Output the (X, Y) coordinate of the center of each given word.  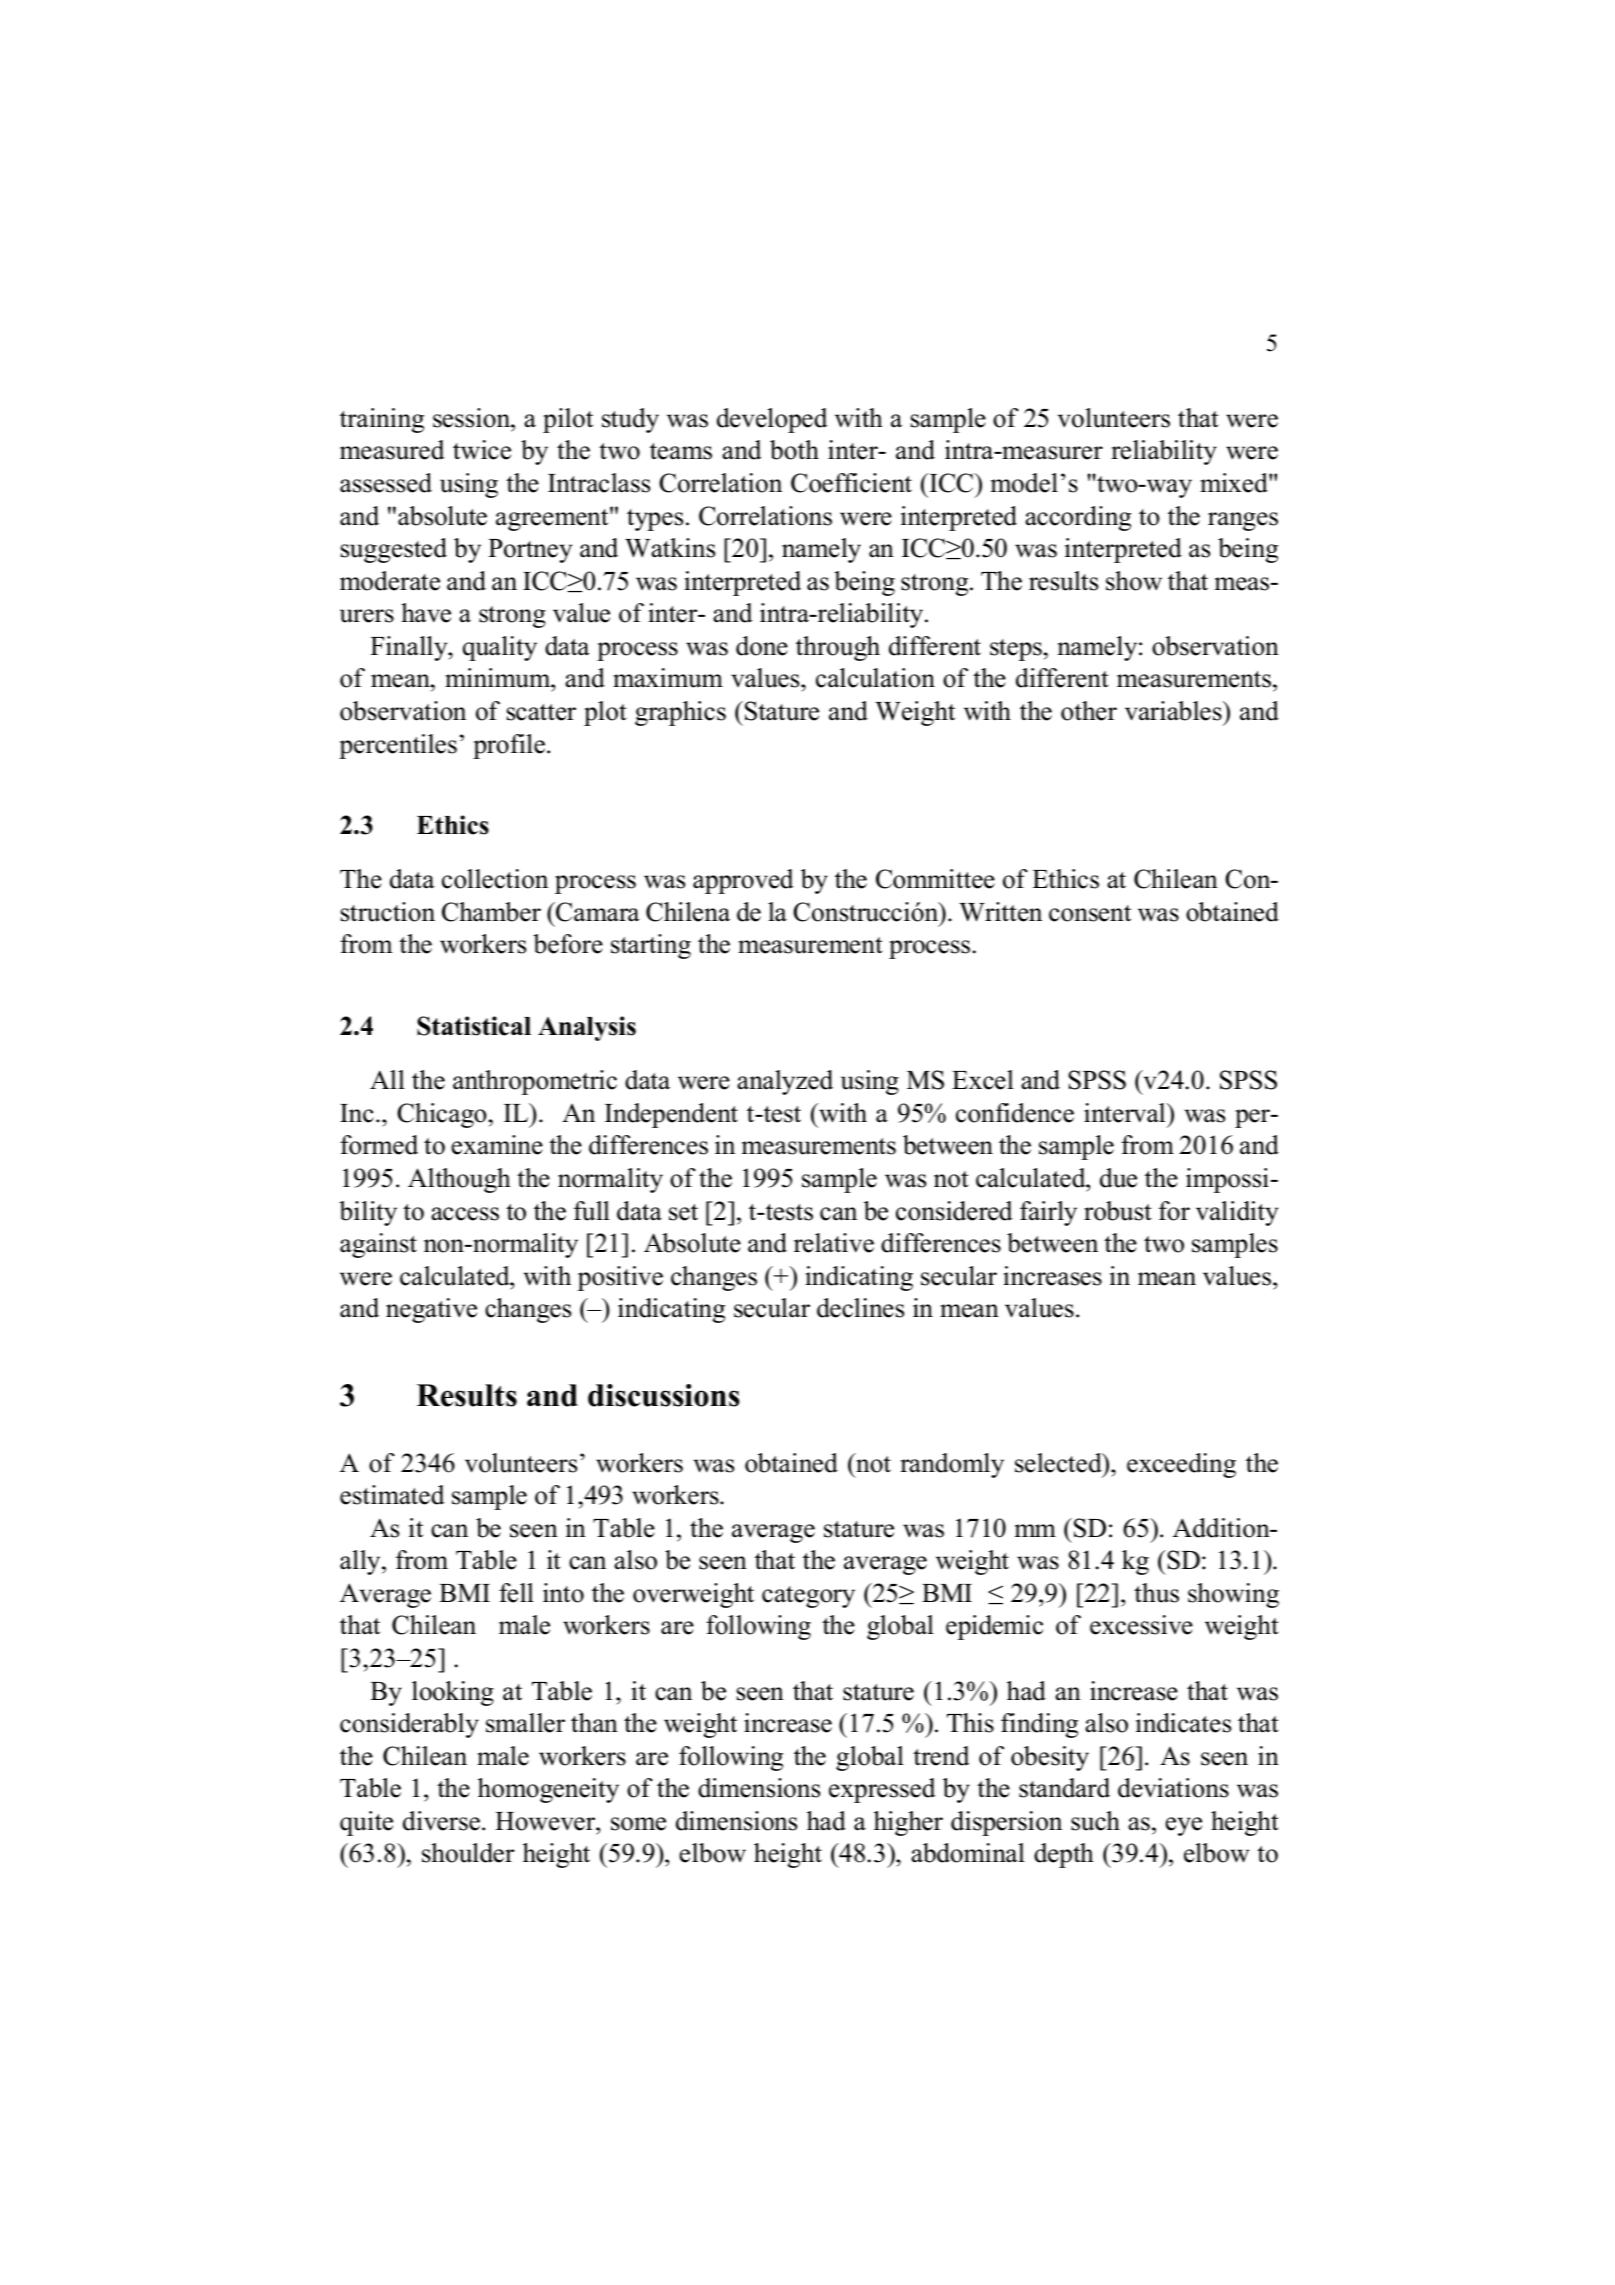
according (1078, 518)
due (1118, 1178)
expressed (882, 1790)
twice (482, 450)
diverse (441, 1821)
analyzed (785, 1082)
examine (497, 1145)
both (794, 450)
